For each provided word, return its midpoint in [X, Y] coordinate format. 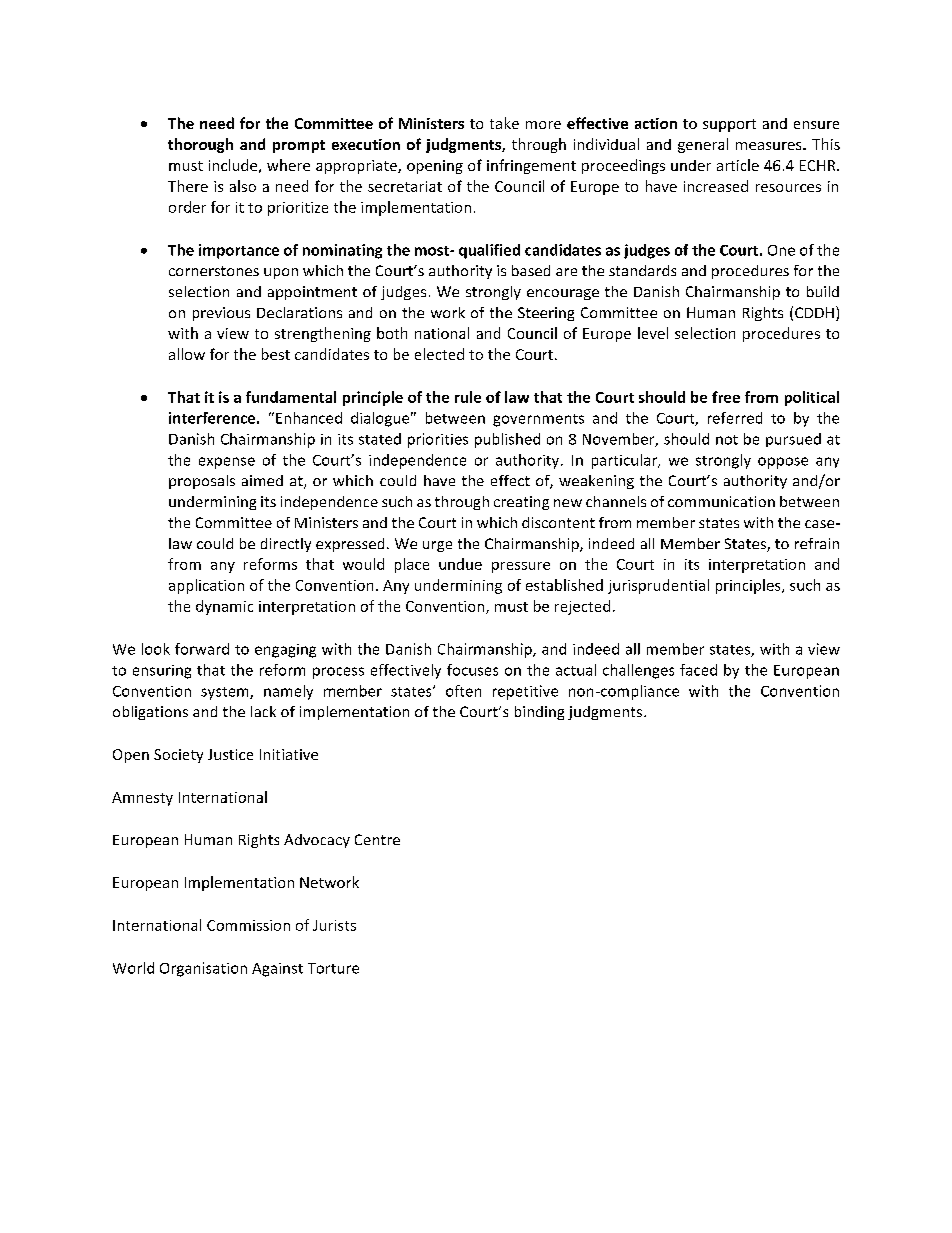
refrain [817, 543]
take [504, 123]
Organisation [203, 969]
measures [770, 146]
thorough [200, 145]
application [206, 586]
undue [460, 564]
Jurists [334, 925]
